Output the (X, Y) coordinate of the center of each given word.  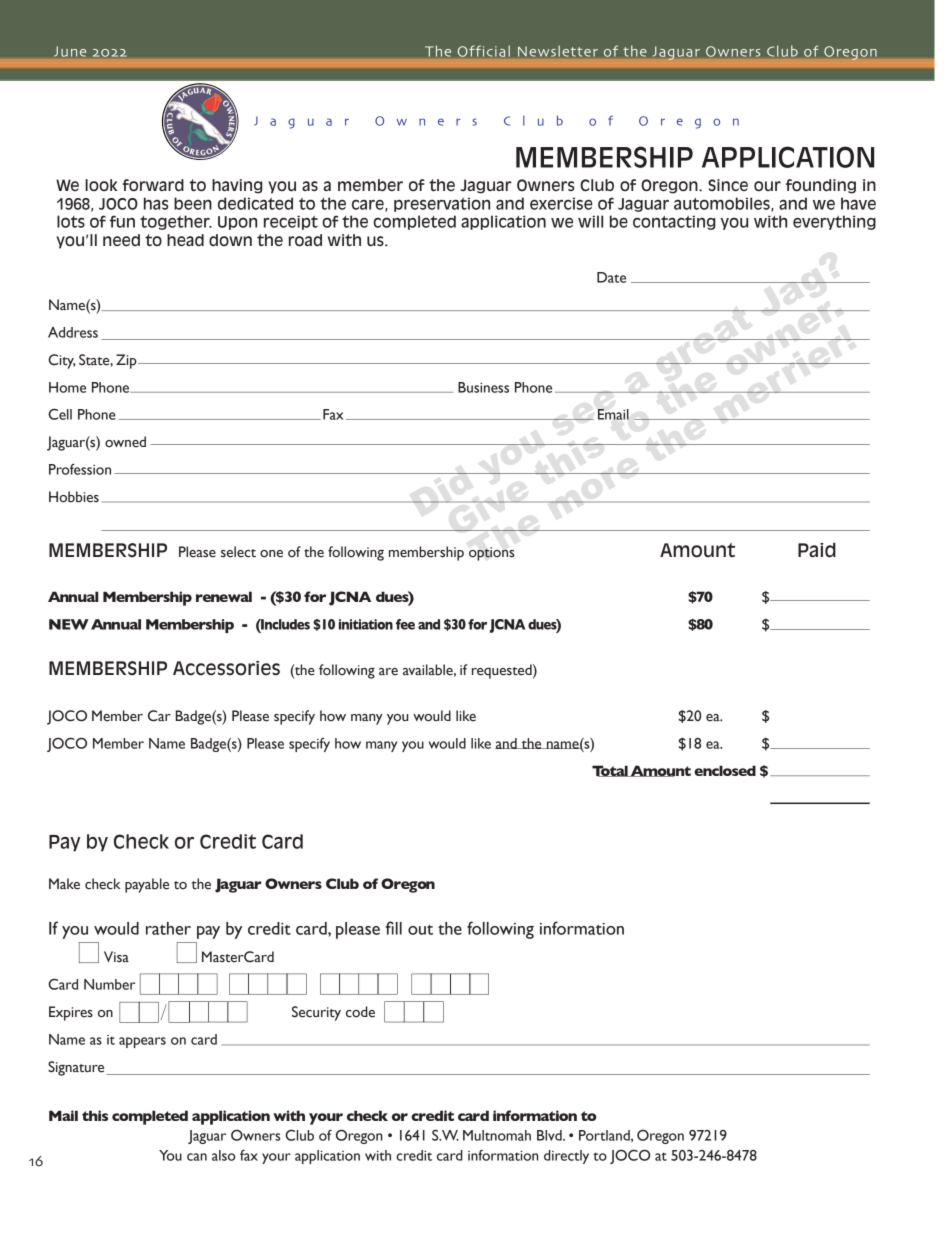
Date (611, 277)
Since (728, 185)
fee (405, 624)
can (197, 1157)
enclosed (725, 770)
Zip (127, 361)
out (420, 930)
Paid (817, 550)
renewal (224, 596)
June (70, 52)
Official (484, 51)
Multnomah (497, 1135)
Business (483, 387)
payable (147, 885)
